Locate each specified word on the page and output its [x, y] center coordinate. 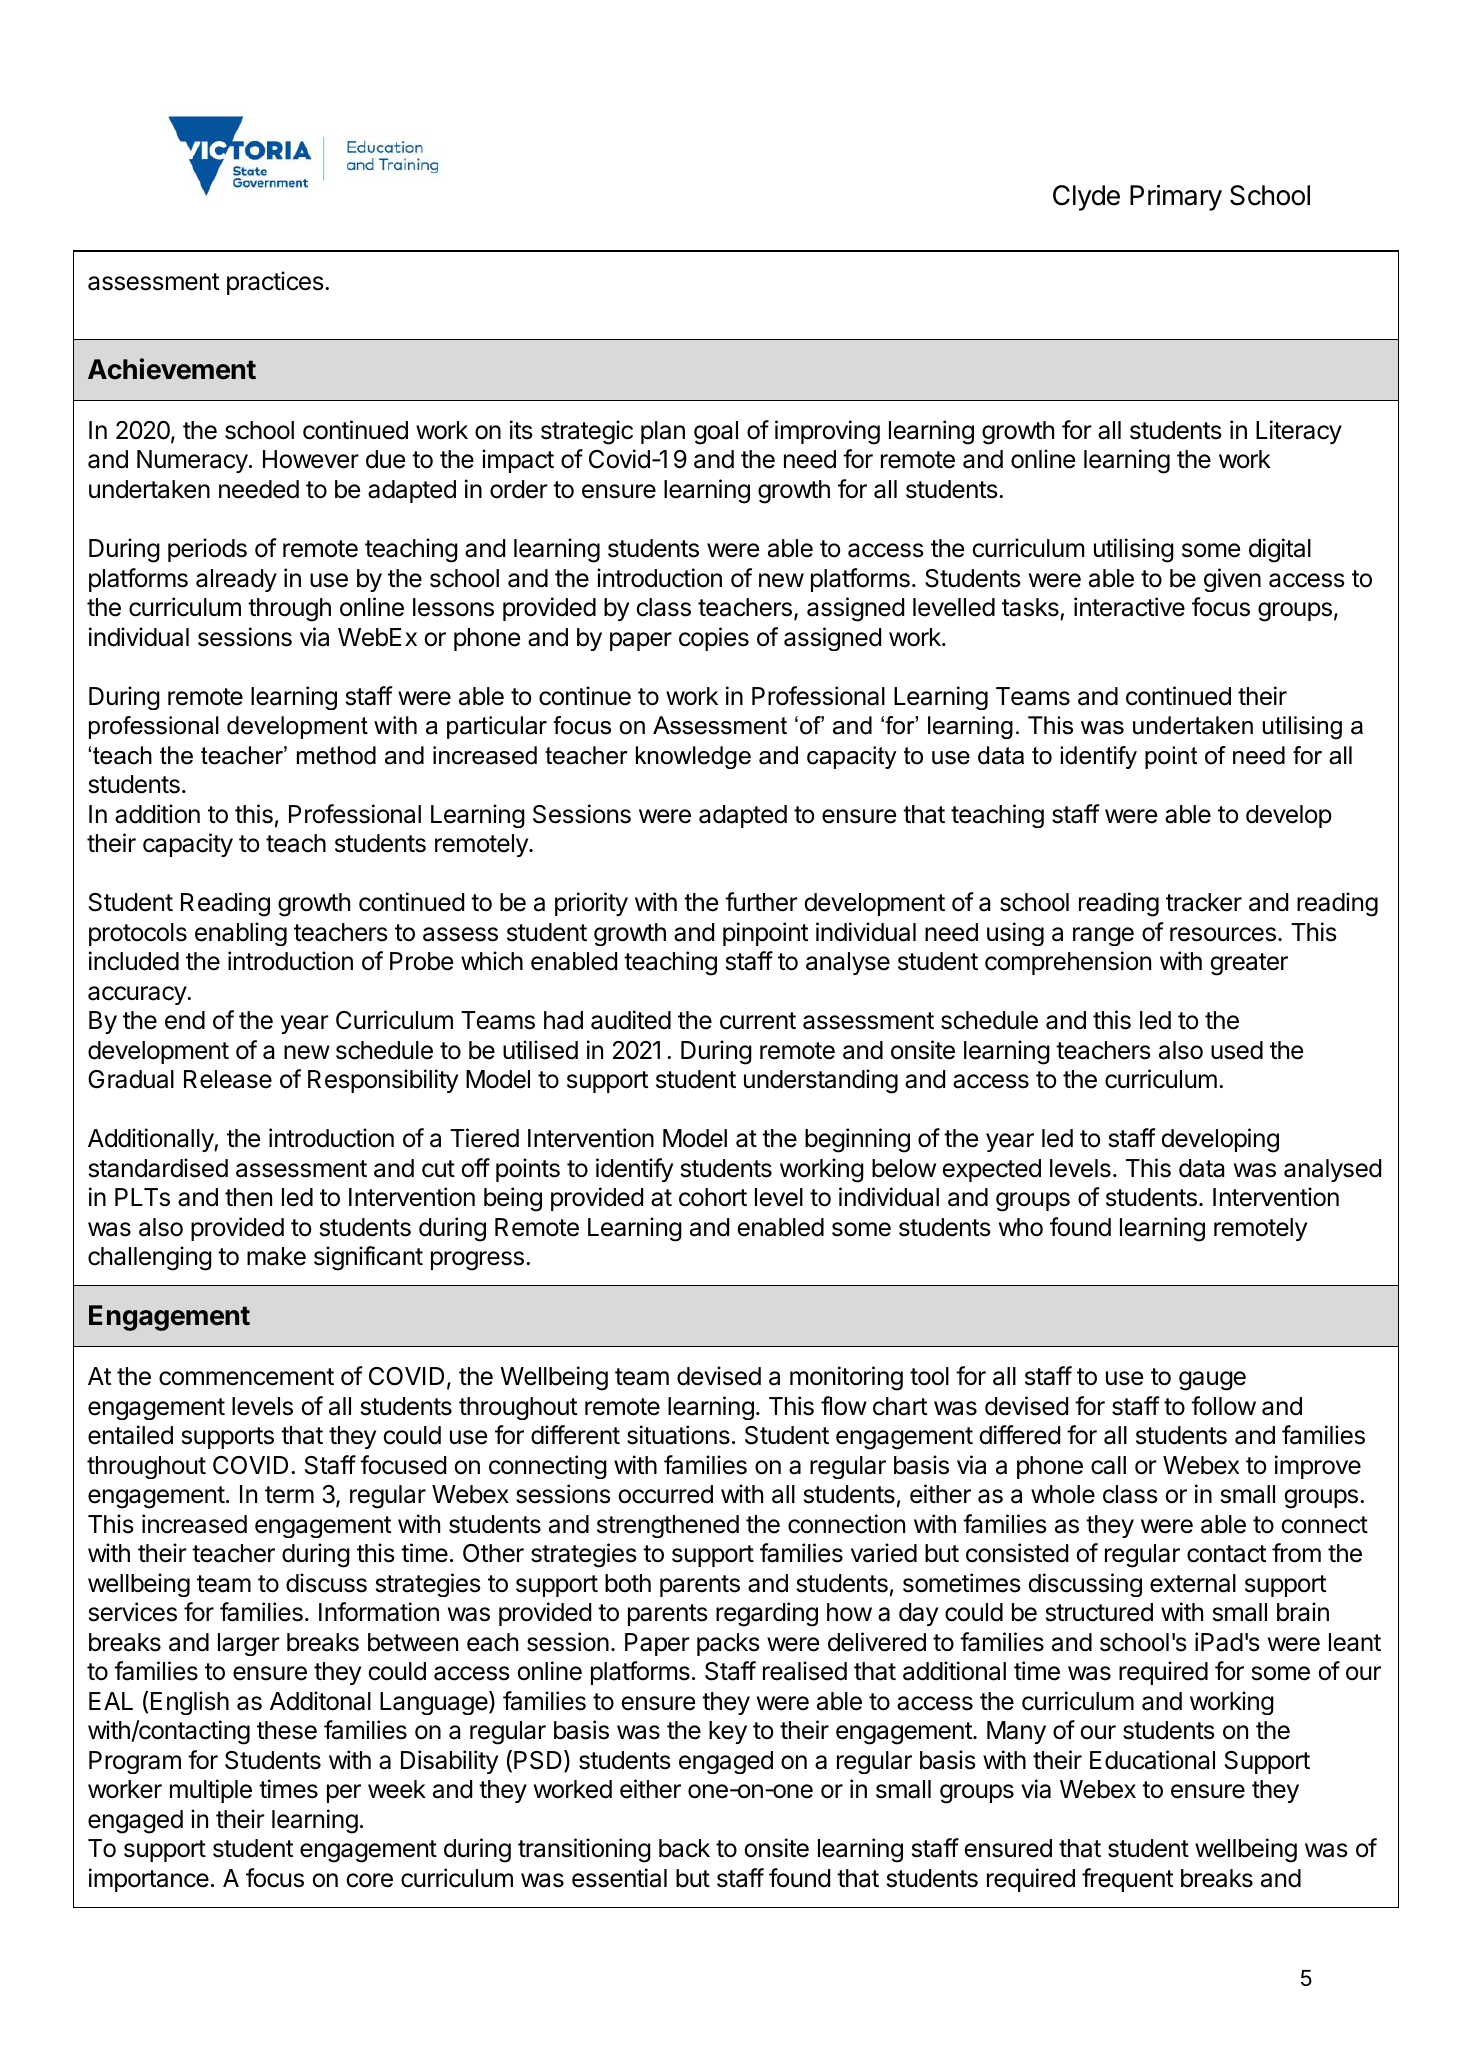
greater [1249, 964]
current [758, 1021]
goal [716, 433]
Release [228, 1079]
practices [276, 283]
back [684, 1848]
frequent [1128, 1880]
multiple [211, 1791]
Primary [1176, 197]
